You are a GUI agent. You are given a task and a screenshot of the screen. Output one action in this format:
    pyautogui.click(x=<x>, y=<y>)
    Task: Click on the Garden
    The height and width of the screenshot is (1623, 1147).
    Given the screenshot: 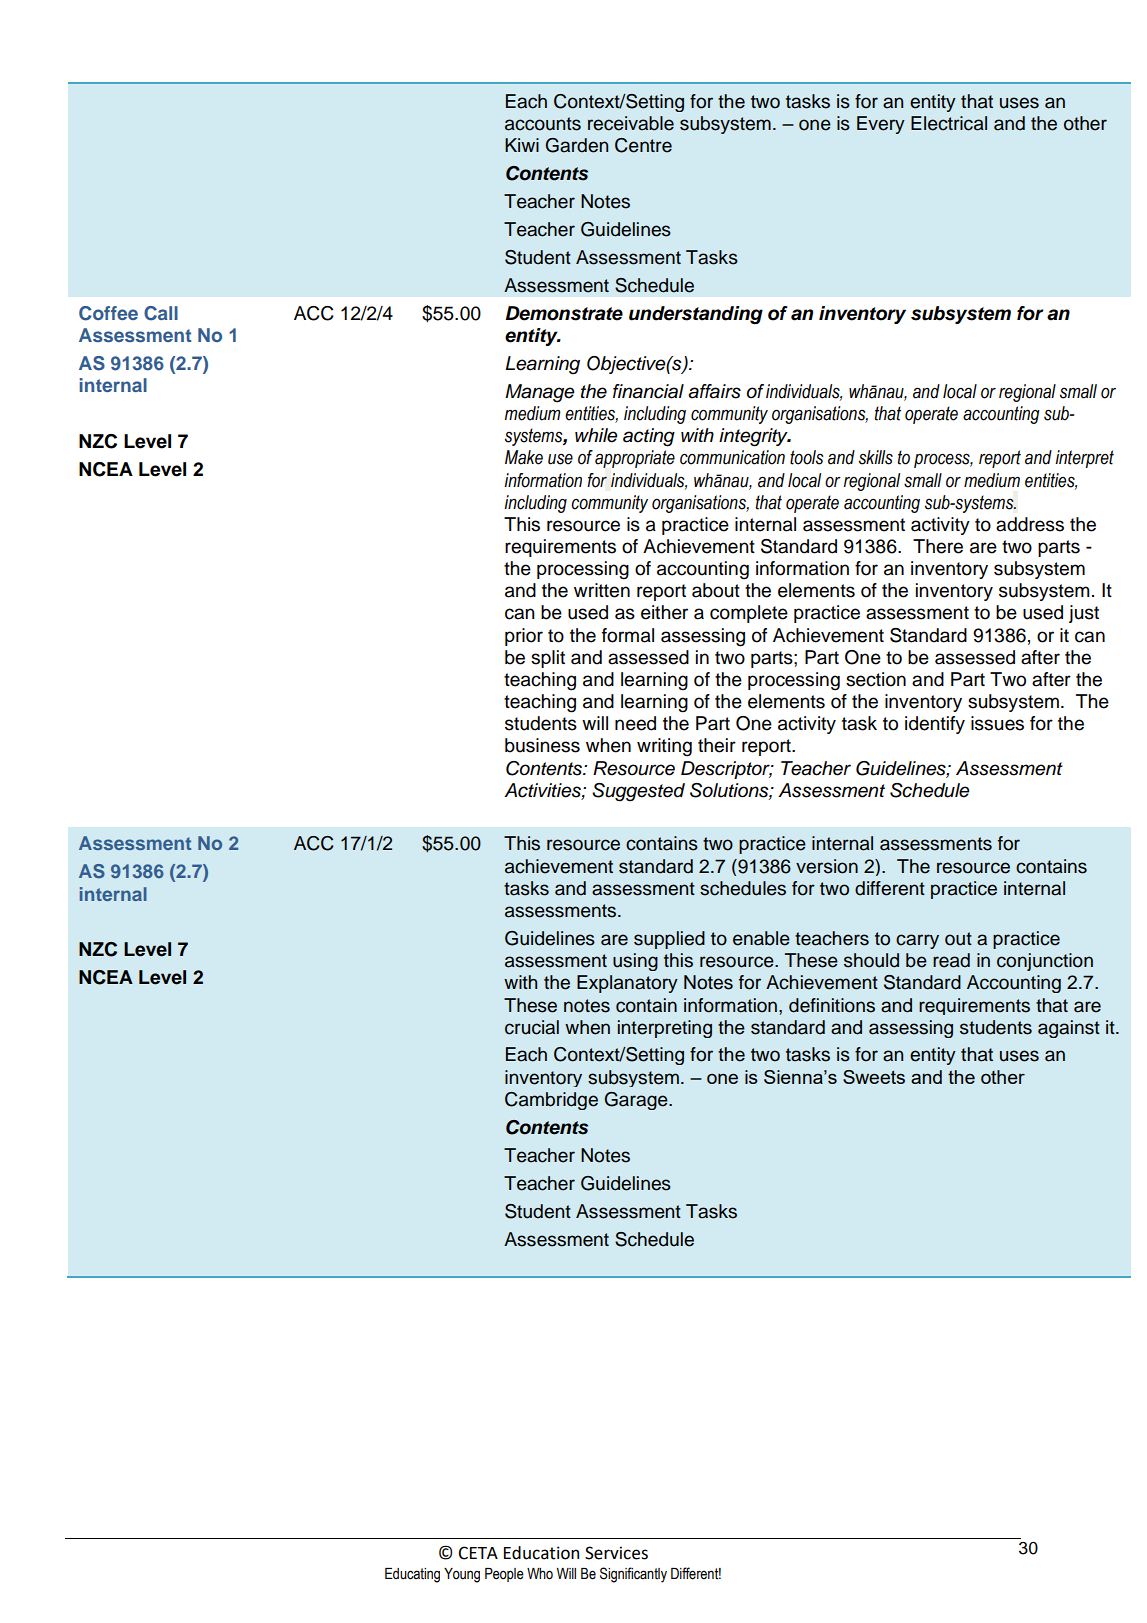 What is the action you would take?
    pyautogui.click(x=577, y=145)
